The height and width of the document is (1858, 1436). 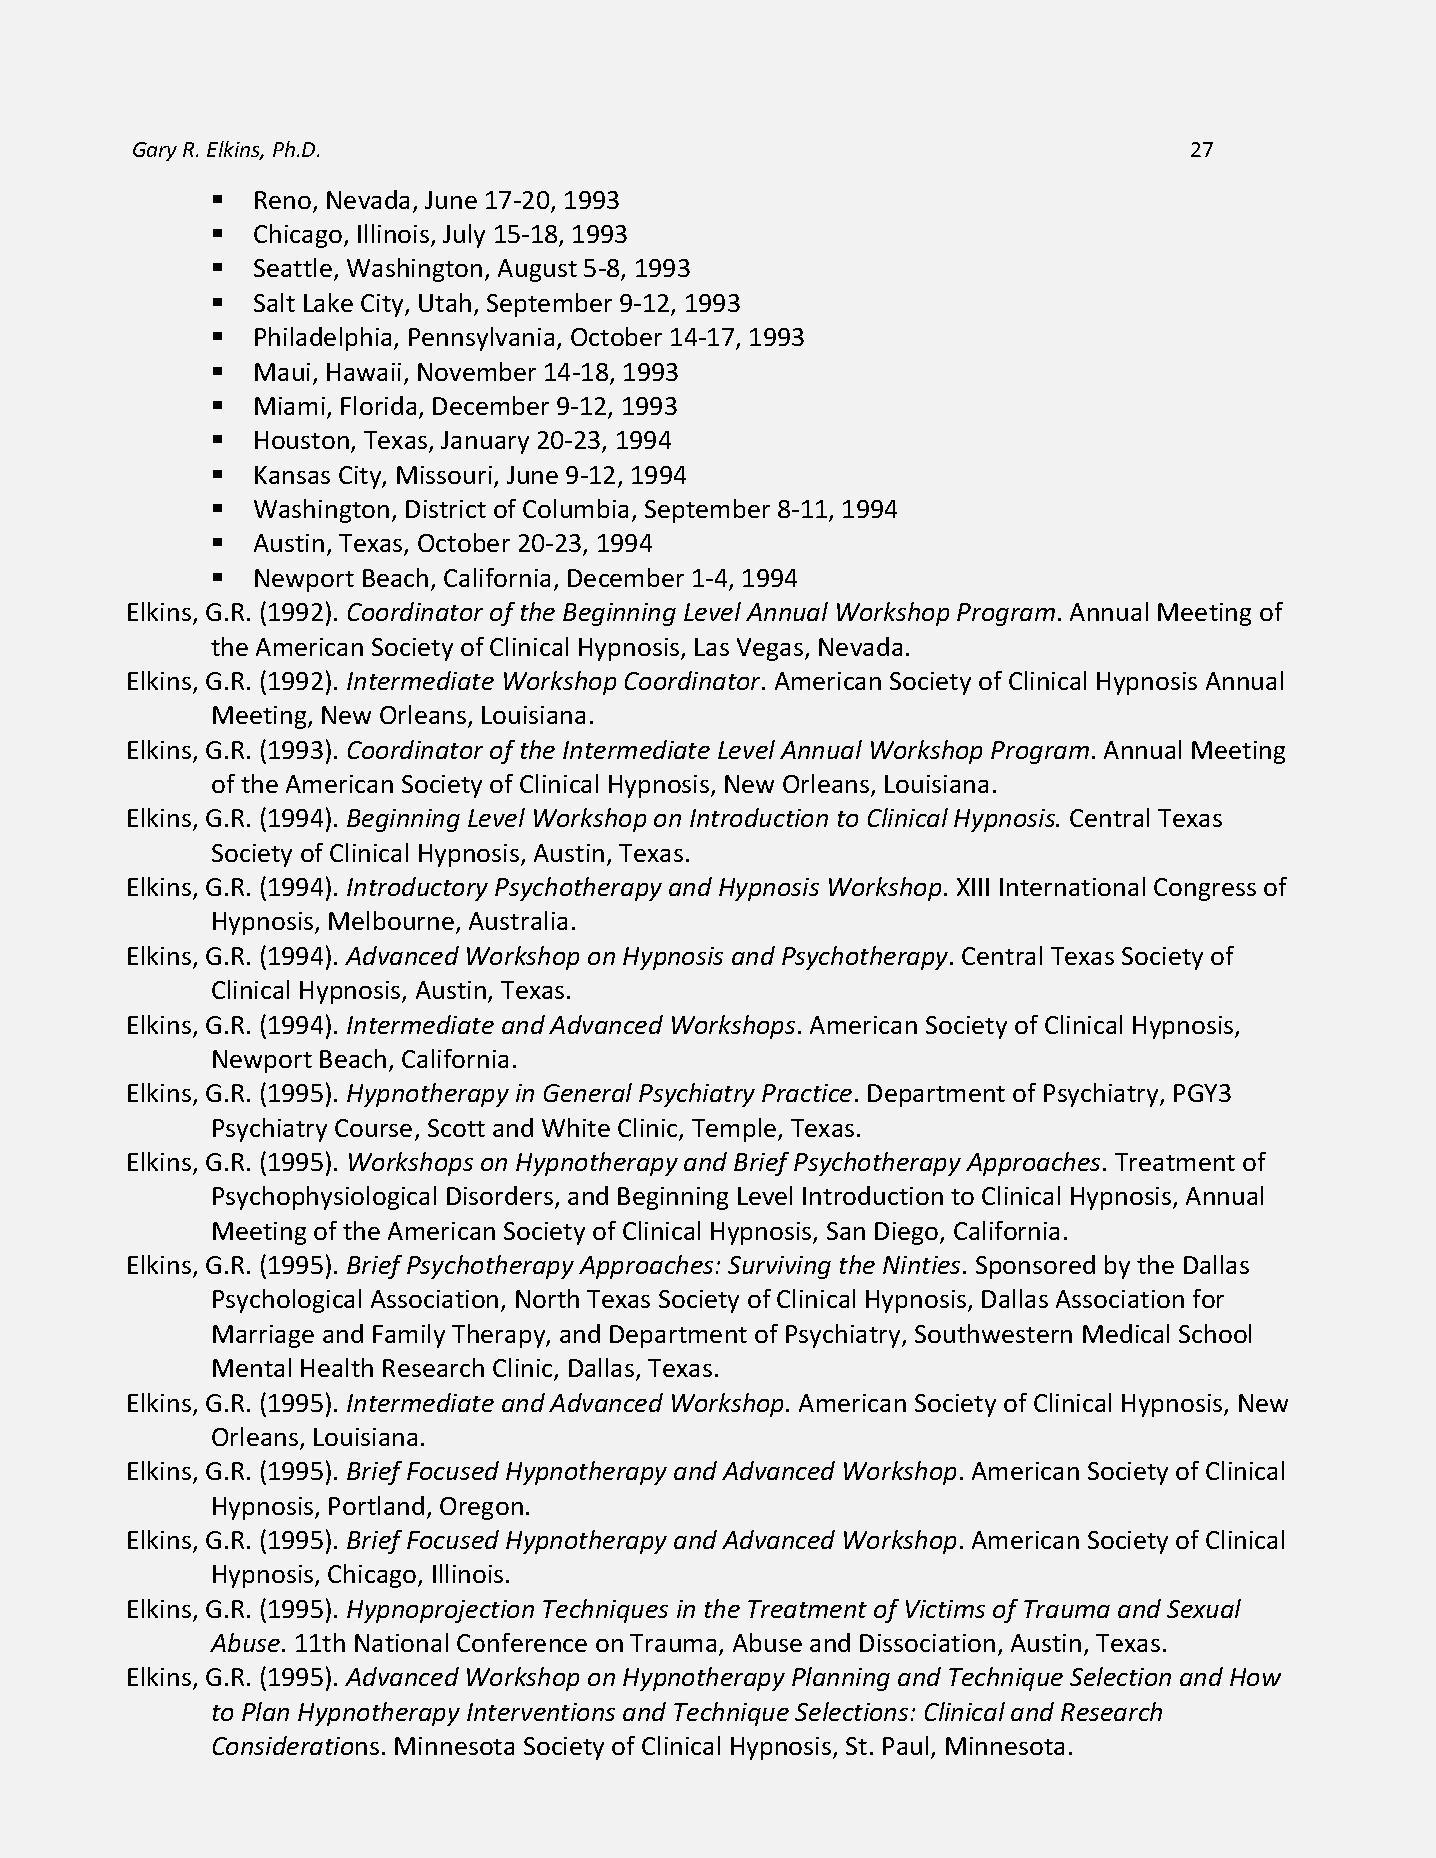 What do you see at coordinates (284, 201) in the document?
I see `Reno` at bounding box center [284, 201].
